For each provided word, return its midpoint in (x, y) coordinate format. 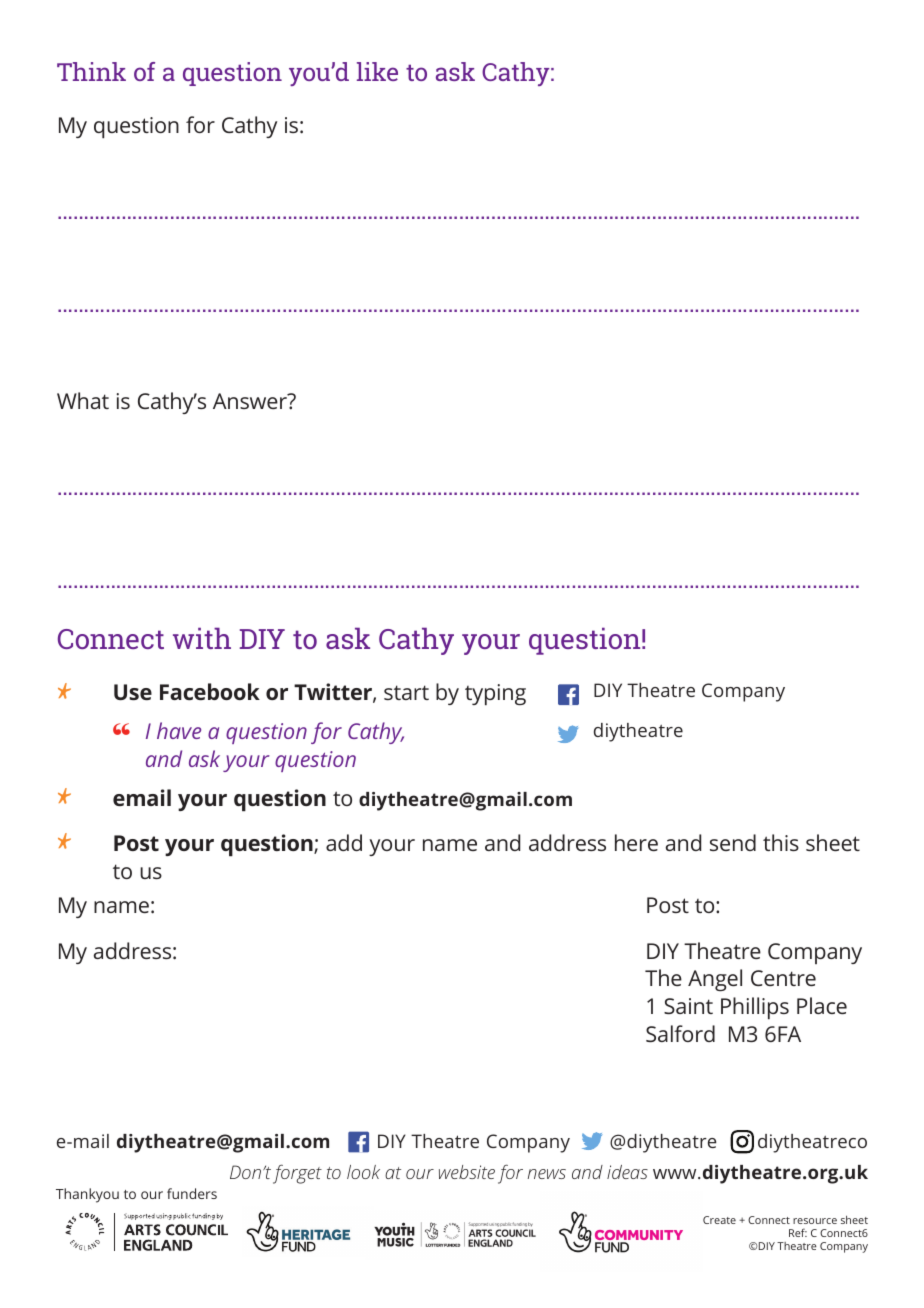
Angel (715, 980)
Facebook (210, 691)
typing (495, 695)
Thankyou (87, 1195)
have (179, 730)
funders (192, 1193)
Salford (680, 1033)
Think (91, 71)
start (406, 692)
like (377, 71)
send (733, 842)
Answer (251, 401)
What (83, 400)
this (781, 842)
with (202, 638)
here (636, 842)
